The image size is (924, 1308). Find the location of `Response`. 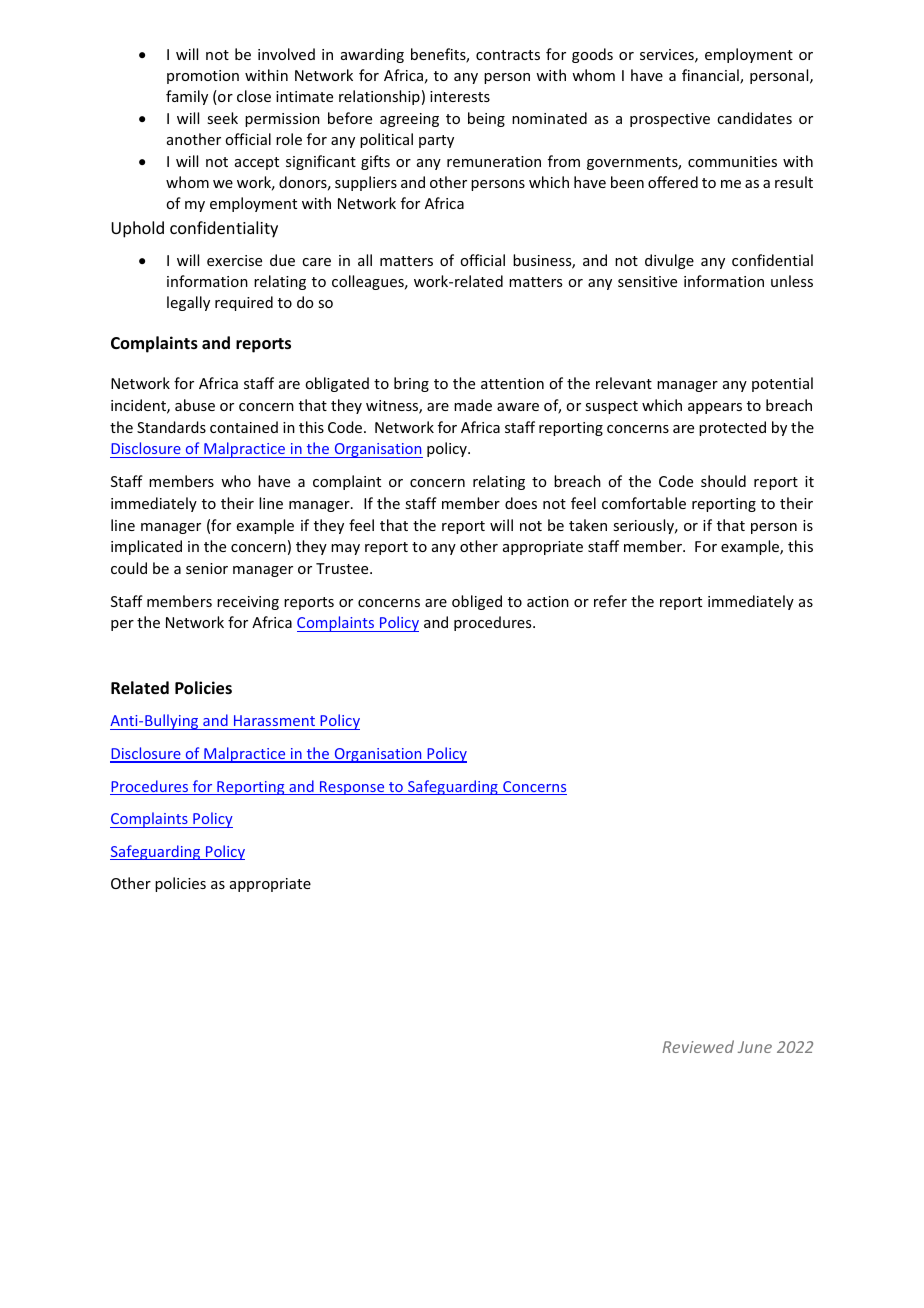

Response is located at coordinates (352, 788).
